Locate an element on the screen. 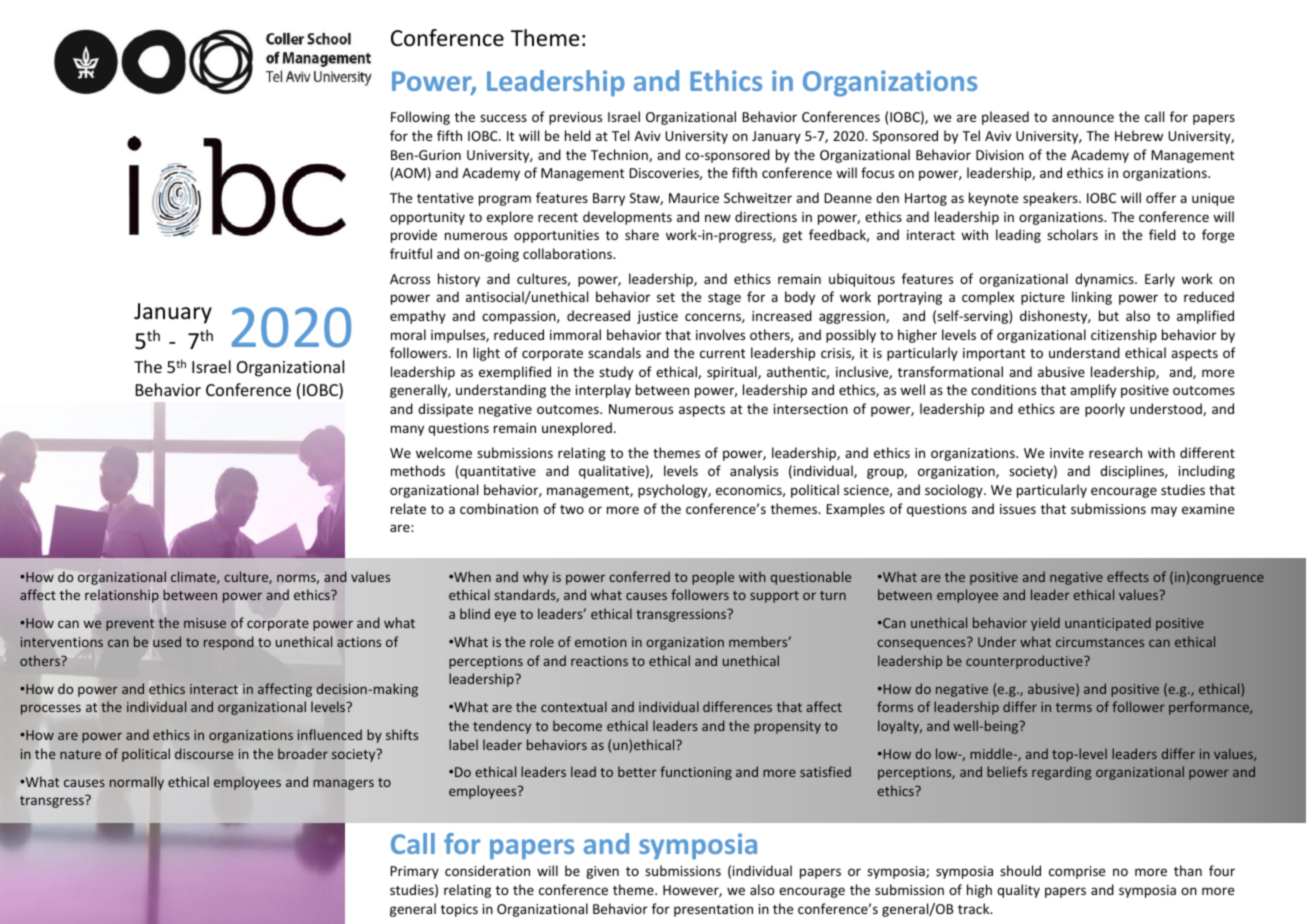 This screenshot has height=924, width=1308. Hebrew is located at coordinates (1139, 135).
